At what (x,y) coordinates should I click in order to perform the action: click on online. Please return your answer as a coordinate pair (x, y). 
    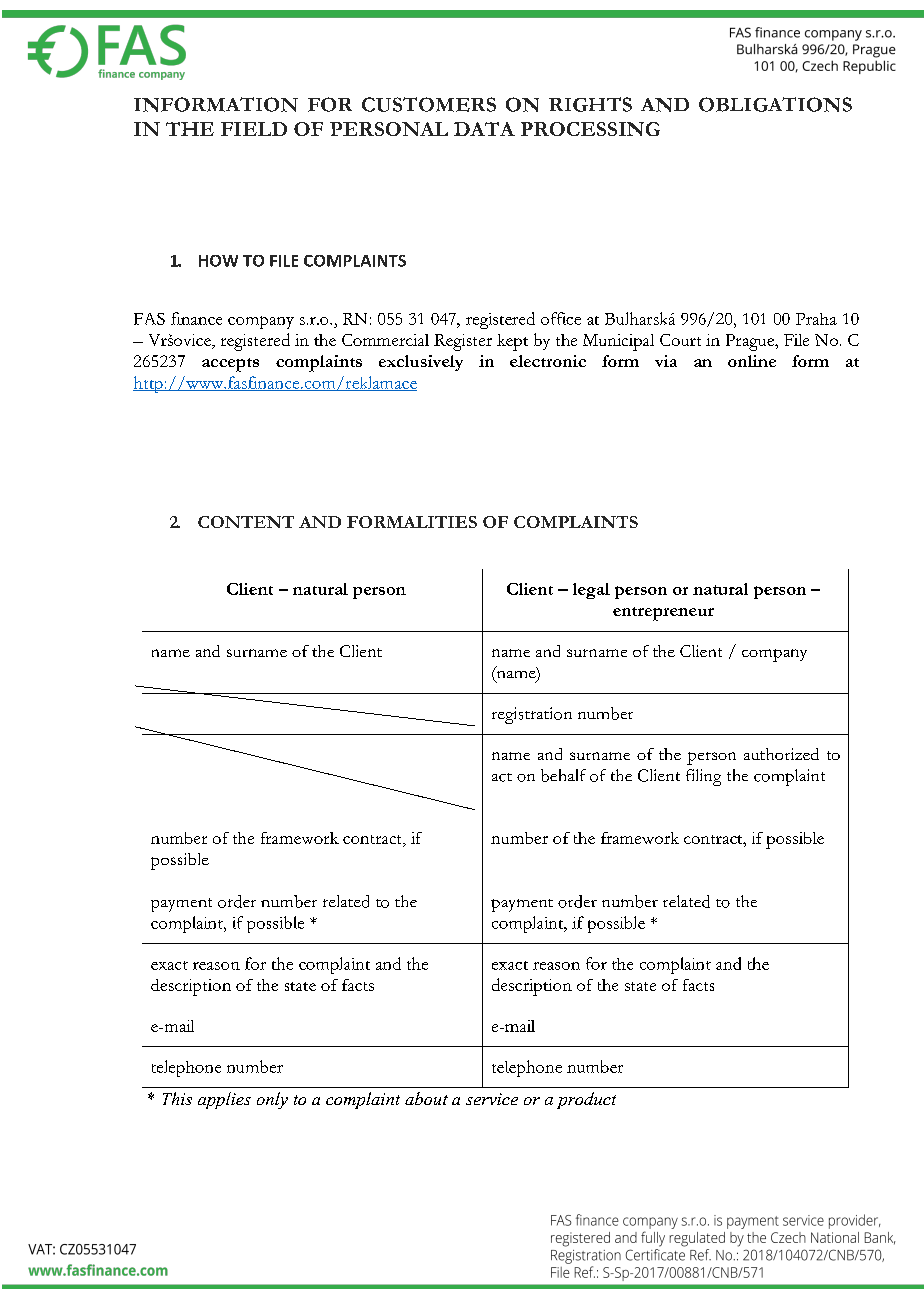
    Looking at the image, I should click on (752, 361).
